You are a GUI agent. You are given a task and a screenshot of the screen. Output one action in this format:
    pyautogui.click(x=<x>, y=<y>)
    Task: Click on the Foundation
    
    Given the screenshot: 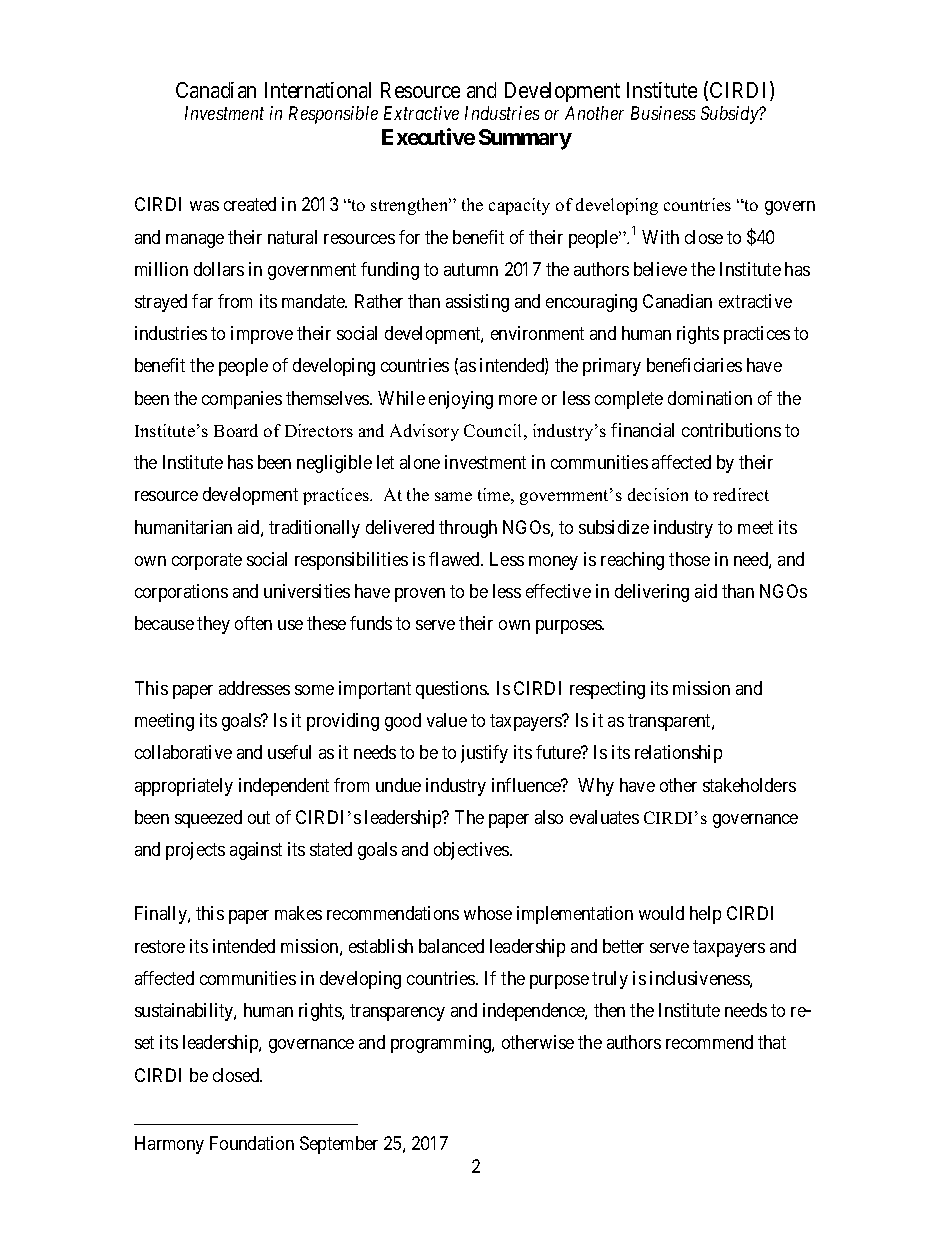 What is the action you would take?
    pyautogui.click(x=252, y=1143)
